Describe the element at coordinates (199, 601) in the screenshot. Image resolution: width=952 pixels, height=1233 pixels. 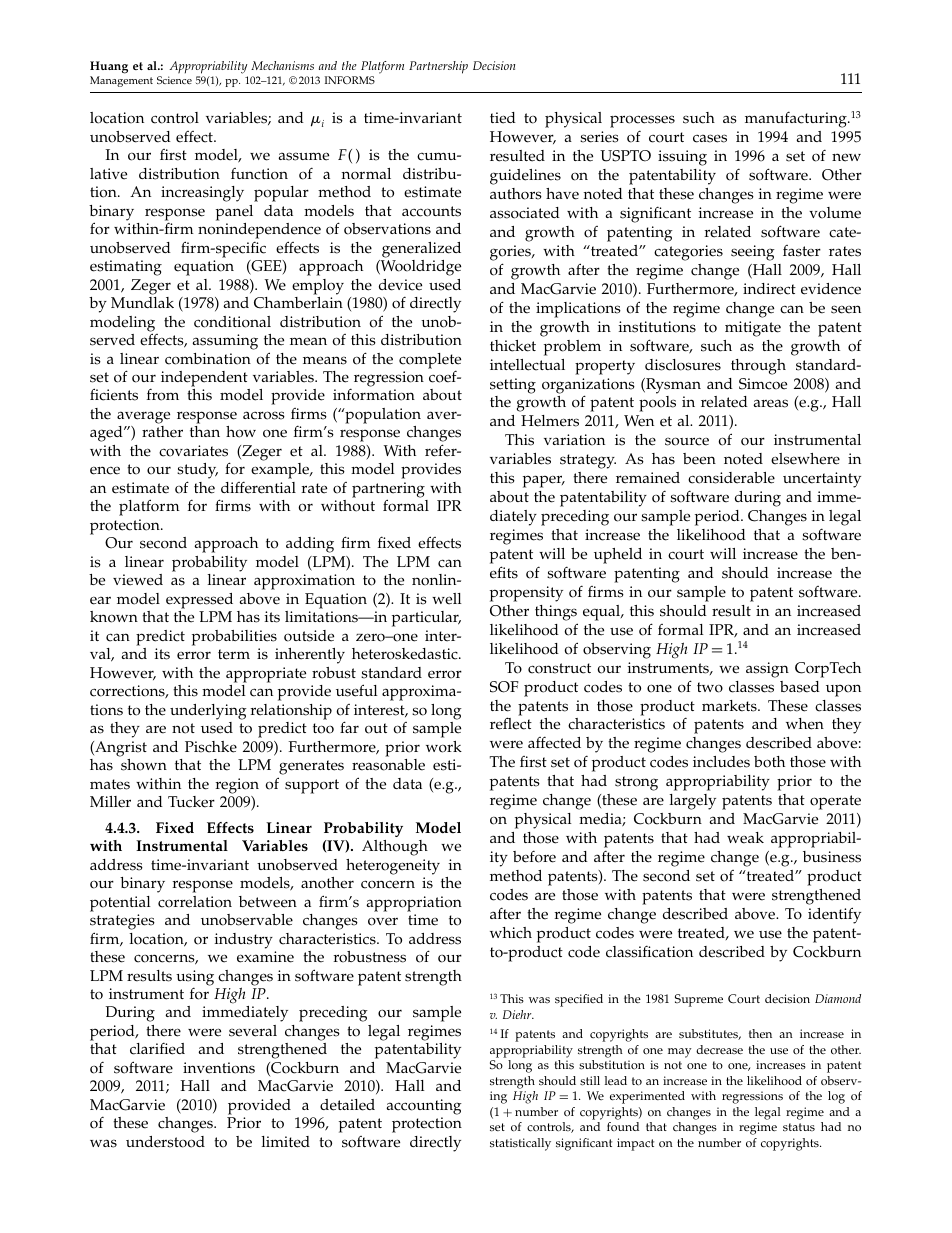
I see `expressed` at that location.
